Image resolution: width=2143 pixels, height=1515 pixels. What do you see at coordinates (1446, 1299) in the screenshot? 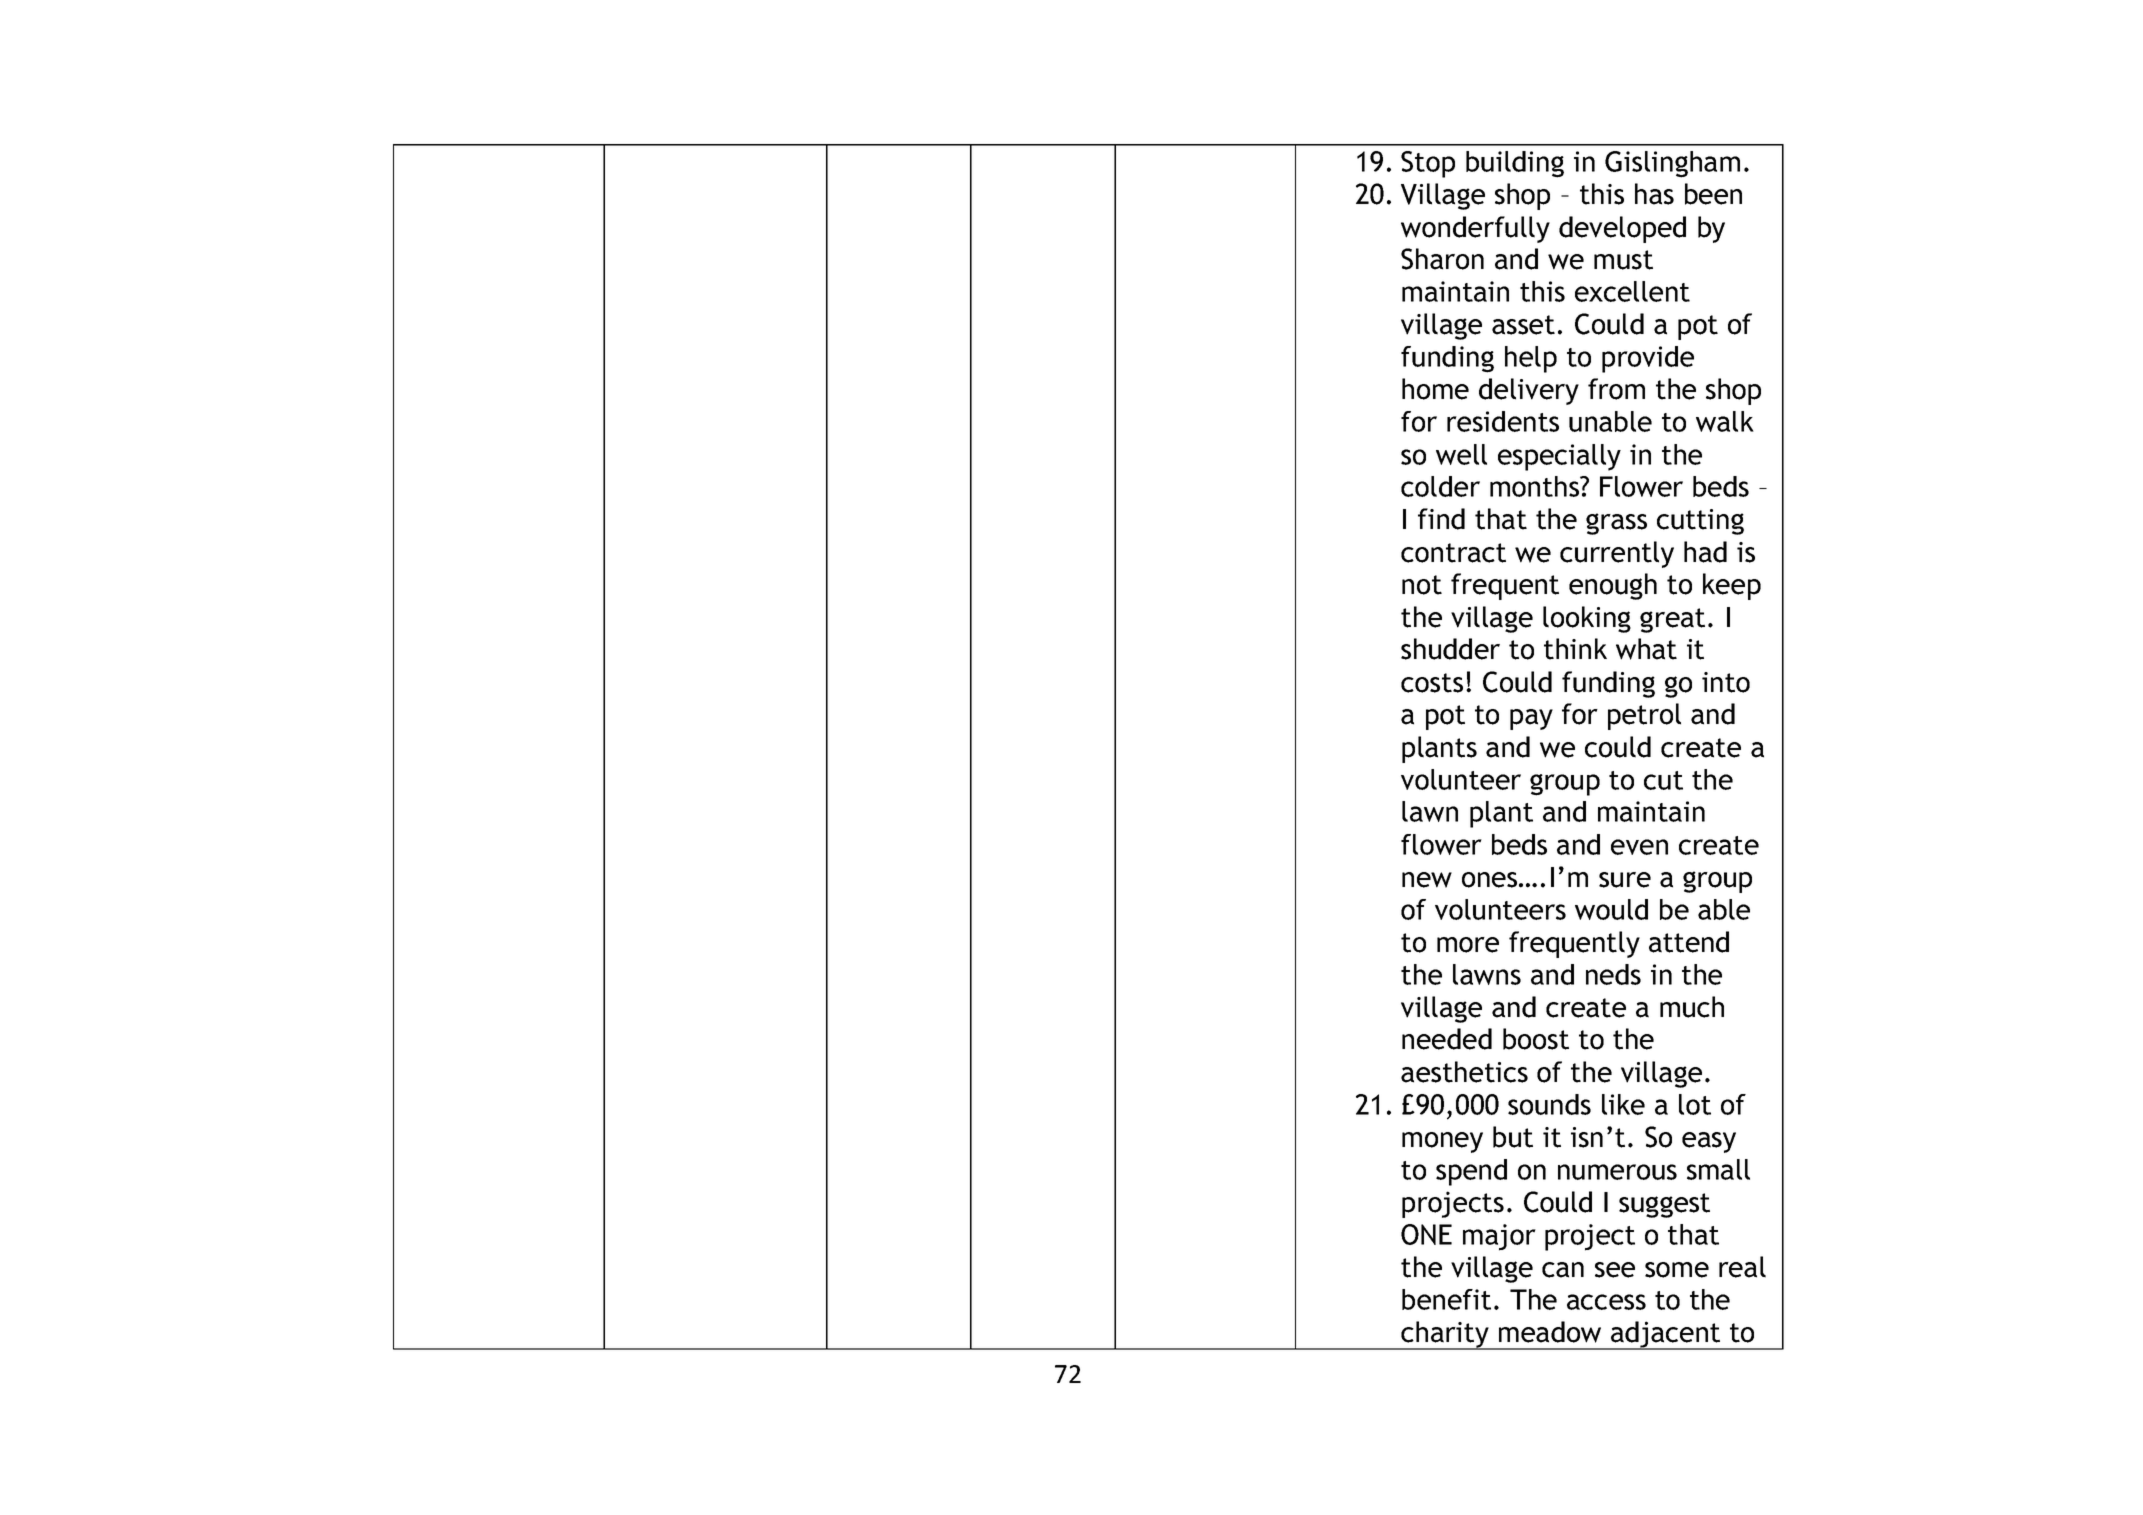
I see `benefit` at bounding box center [1446, 1299].
